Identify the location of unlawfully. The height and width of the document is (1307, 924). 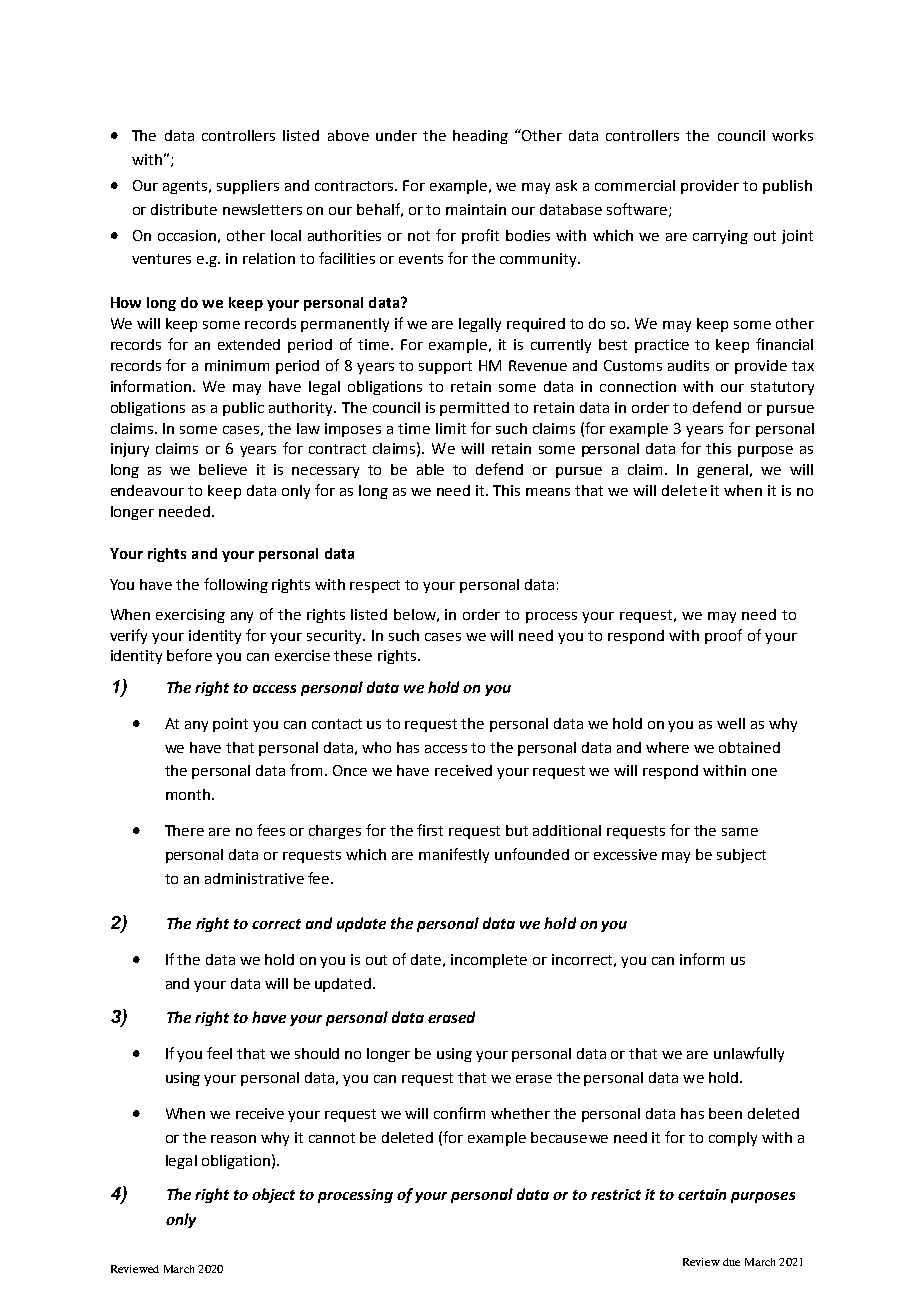
(749, 1054).
